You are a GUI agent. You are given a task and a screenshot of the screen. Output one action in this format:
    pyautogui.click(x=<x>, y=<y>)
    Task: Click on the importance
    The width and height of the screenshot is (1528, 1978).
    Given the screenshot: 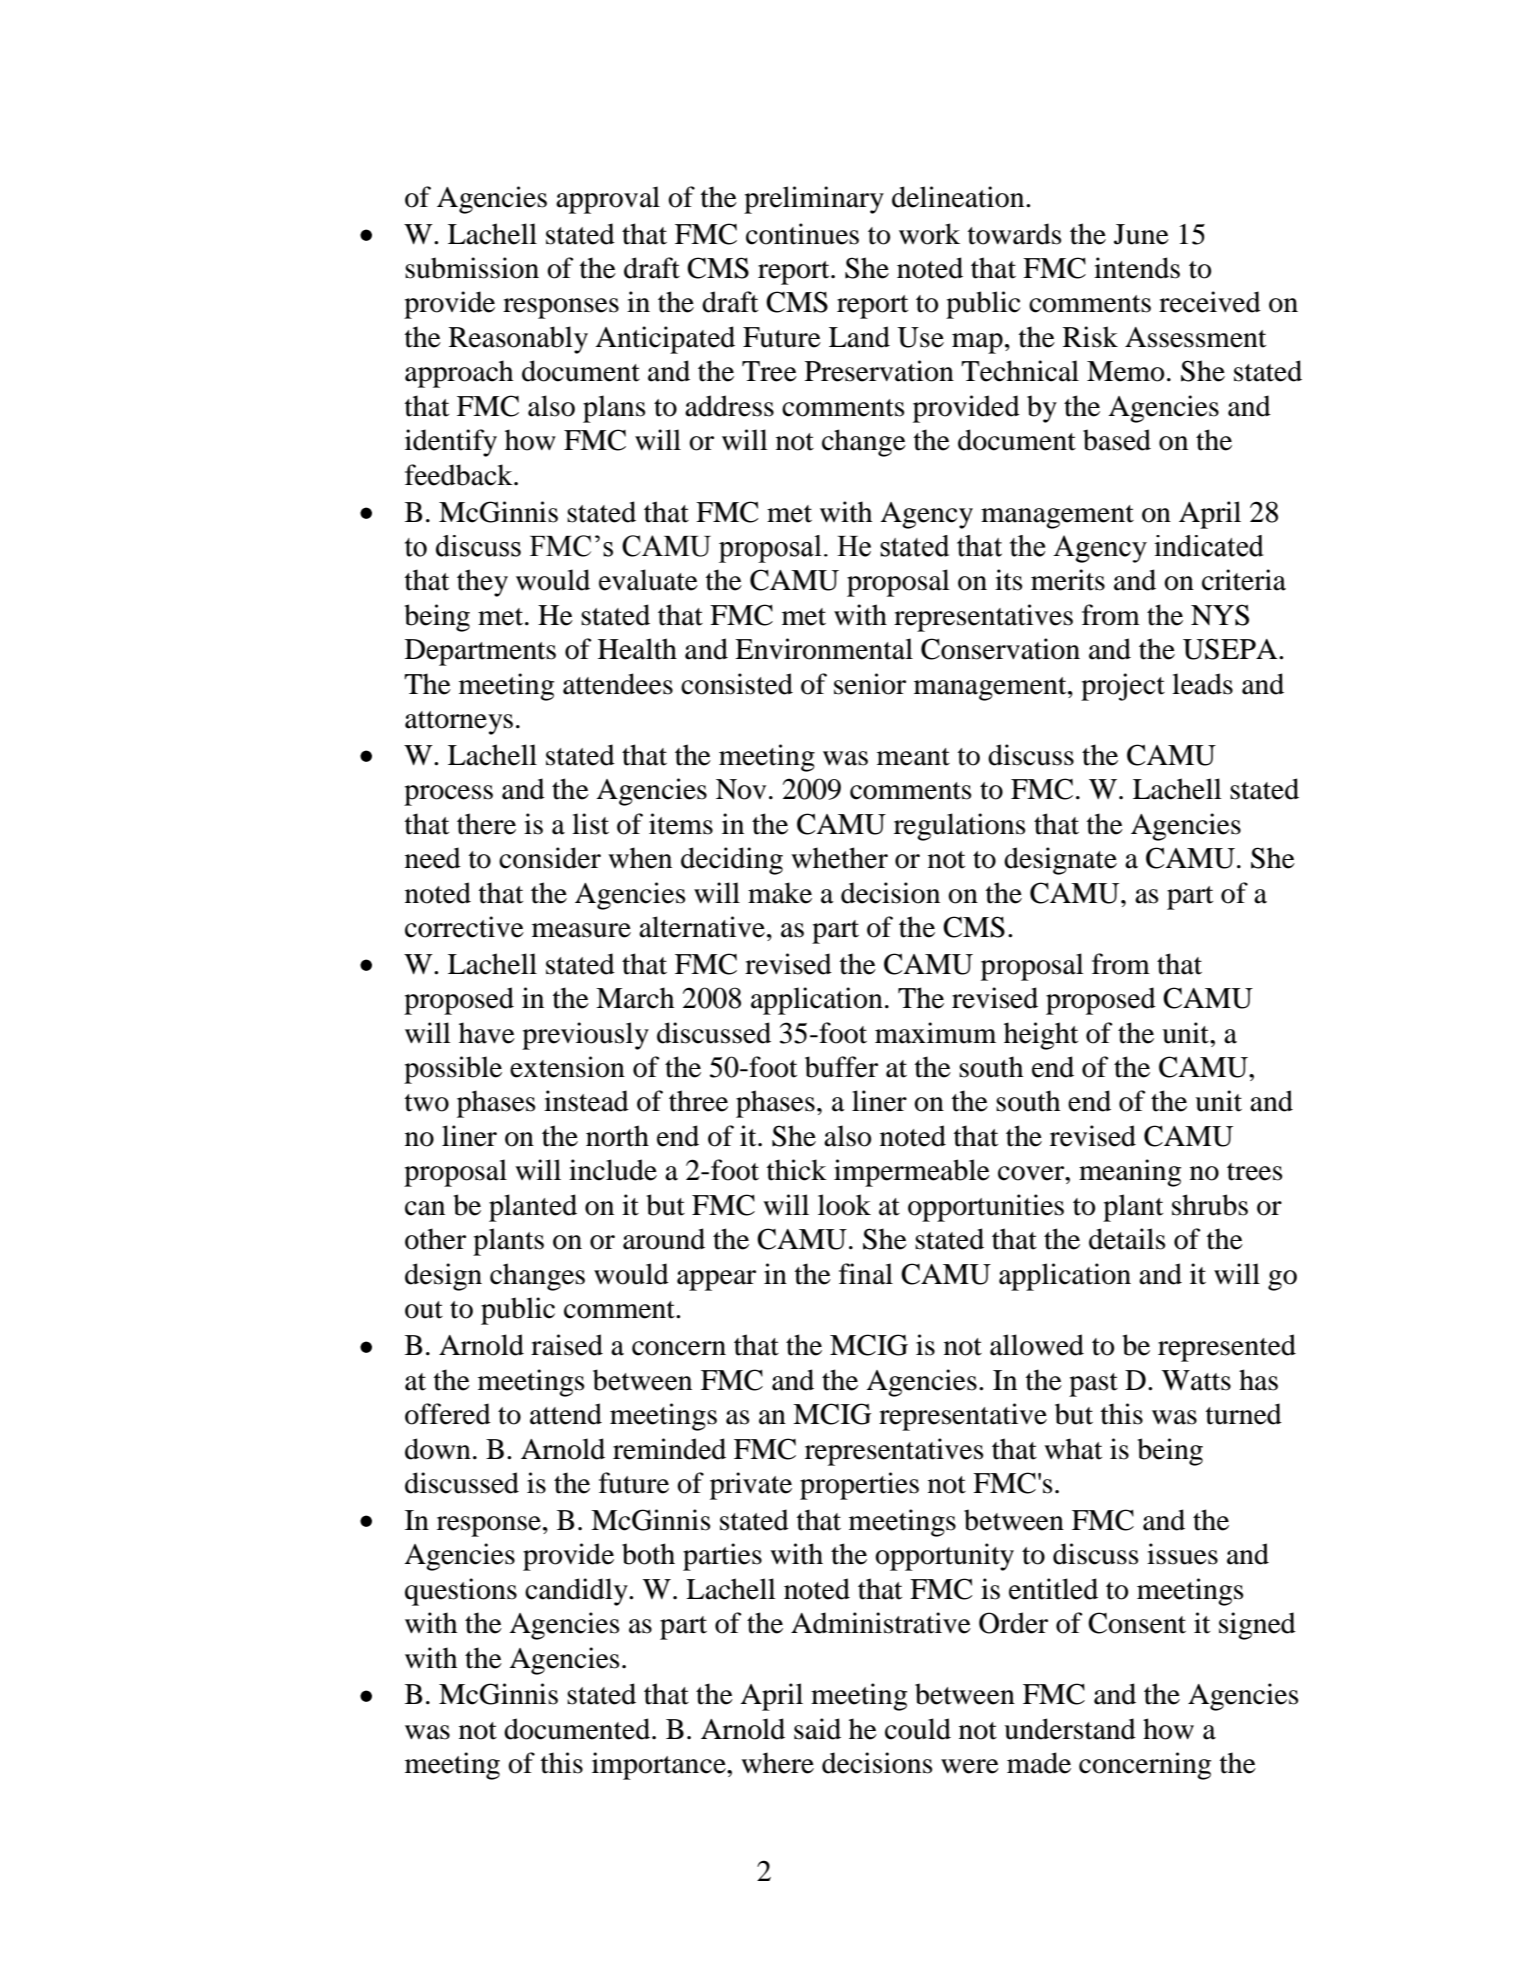 What is the action you would take?
    pyautogui.click(x=660, y=1766)
